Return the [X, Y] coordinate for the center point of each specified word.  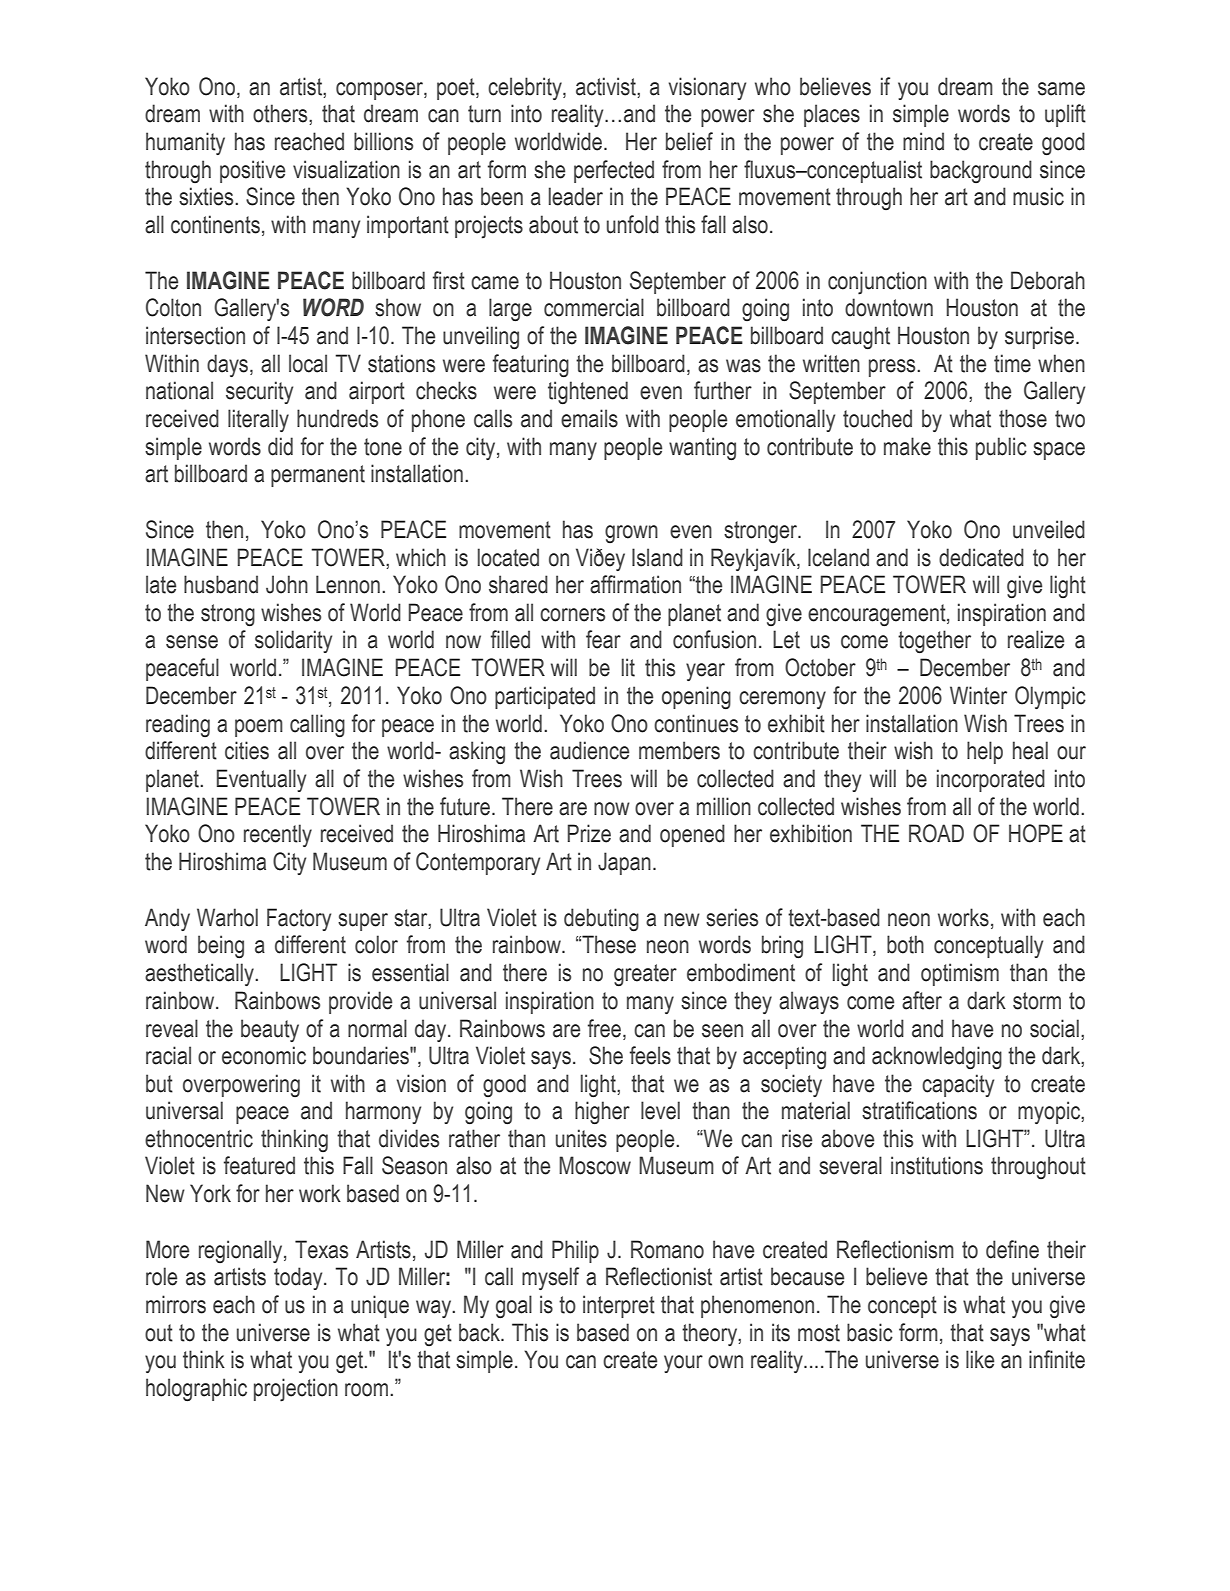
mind [923, 141]
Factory [299, 919]
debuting [601, 920]
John [287, 584]
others [281, 113]
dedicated [981, 557]
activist [607, 86]
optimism [960, 974]
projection [296, 1390]
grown [631, 534]
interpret [619, 1306]
